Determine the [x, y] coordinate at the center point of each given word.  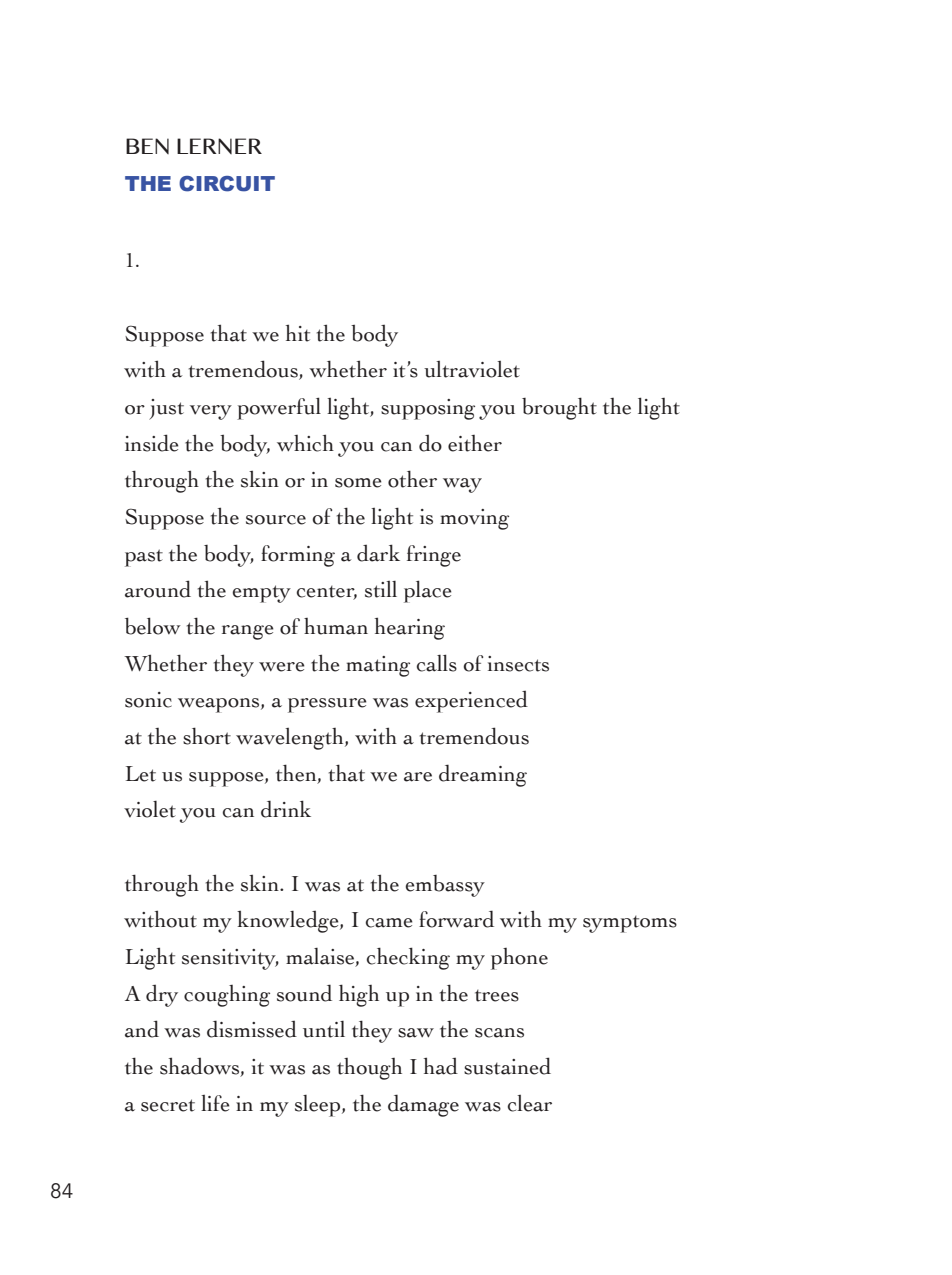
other [412, 479]
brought [559, 408]
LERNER [219, 146]
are [418, 777]
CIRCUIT [227, 184]
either [475, 443]
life [215, 1103]
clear [530, 1103]
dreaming [483, 775]
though [369, 1069]
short [207, 736]
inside [152, 443]
